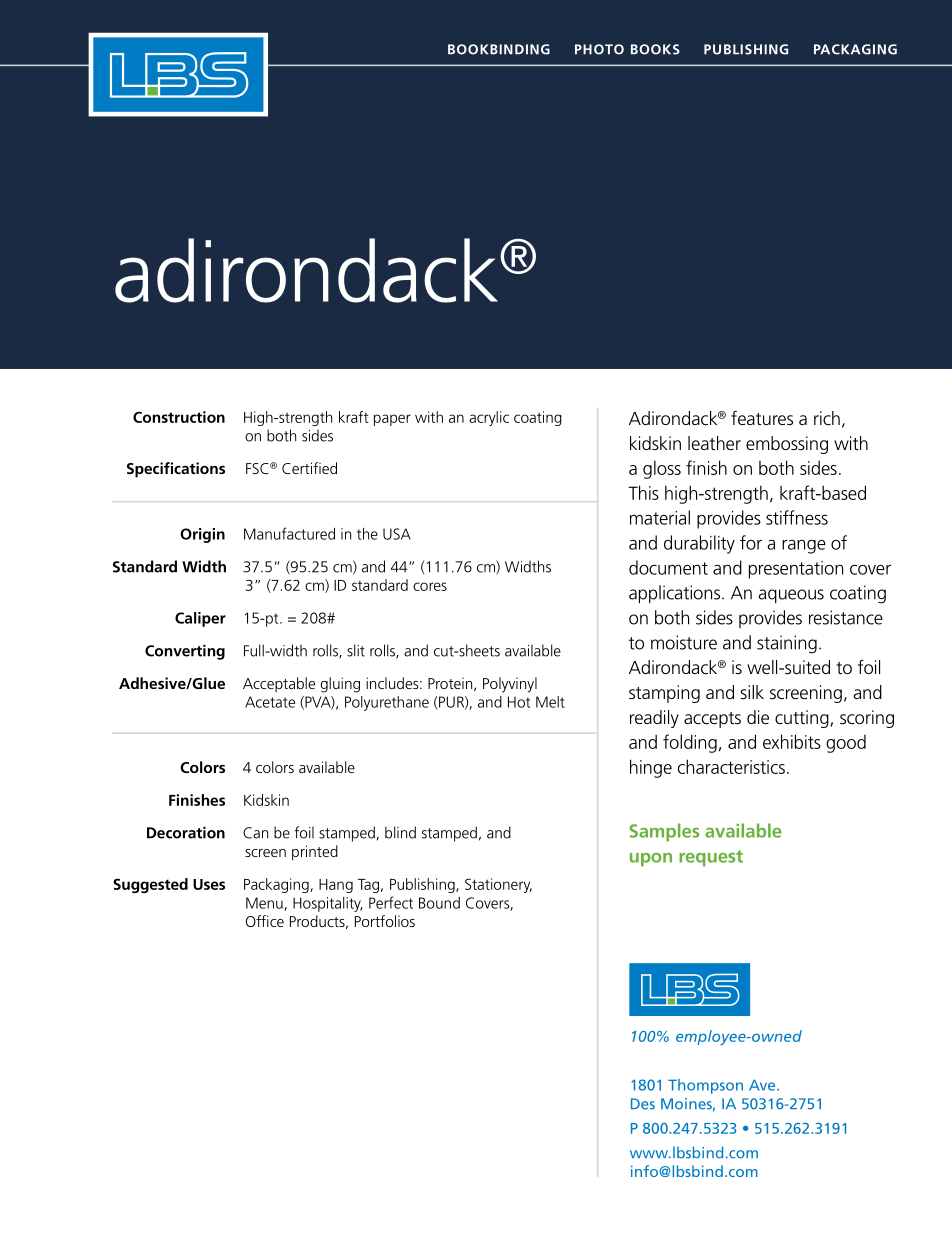  What do you see at coordinates (763, 1085) in the screenshot?
I see `Ave` at bounding box center [763, 1085].
